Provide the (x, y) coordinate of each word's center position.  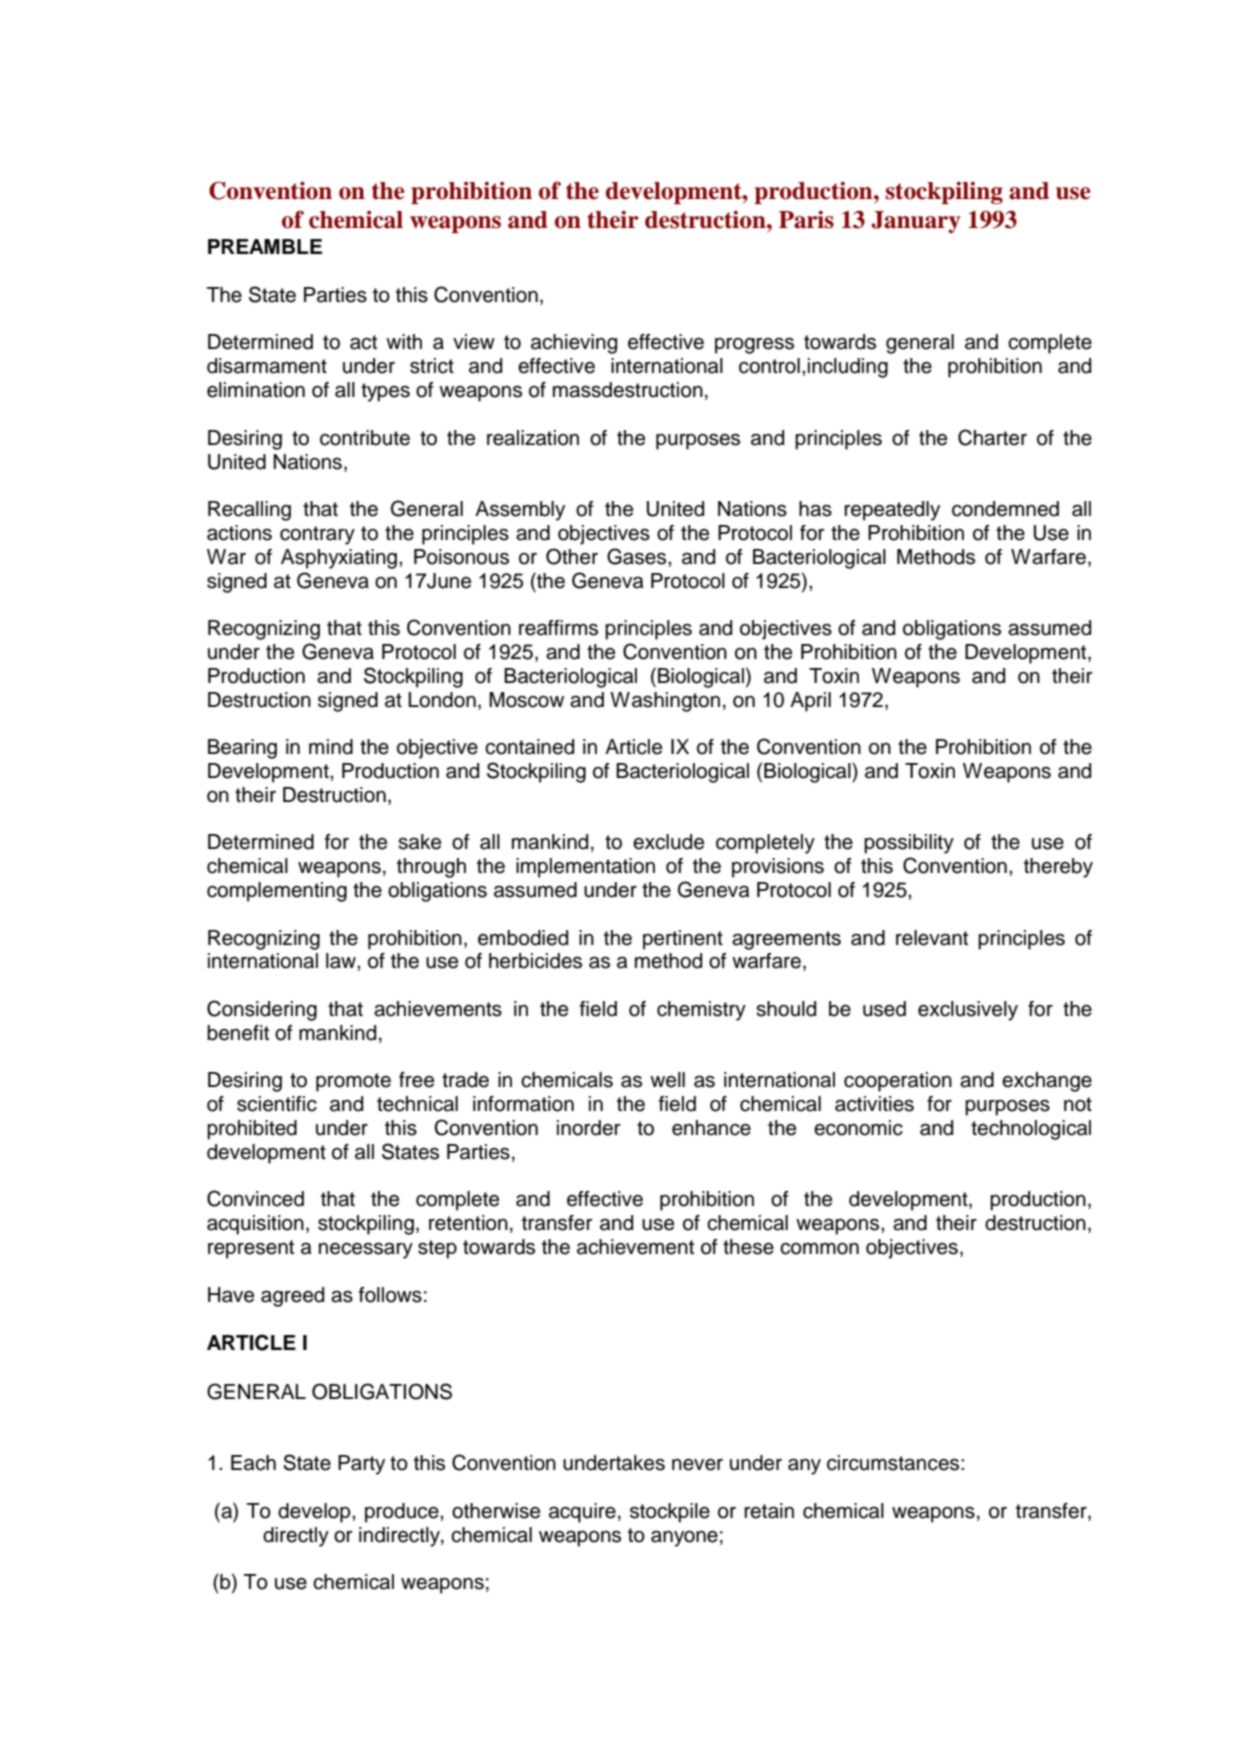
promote (353, 1082)
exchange (1047, 1082)
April (810, 702)
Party (361, 1465)
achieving (574, 344)
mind (331, 747)
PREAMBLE (265, 246)
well (667, 1080)
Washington (665, 702)
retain (769, 1511)
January (916, 222)
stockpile (670, 1513)
